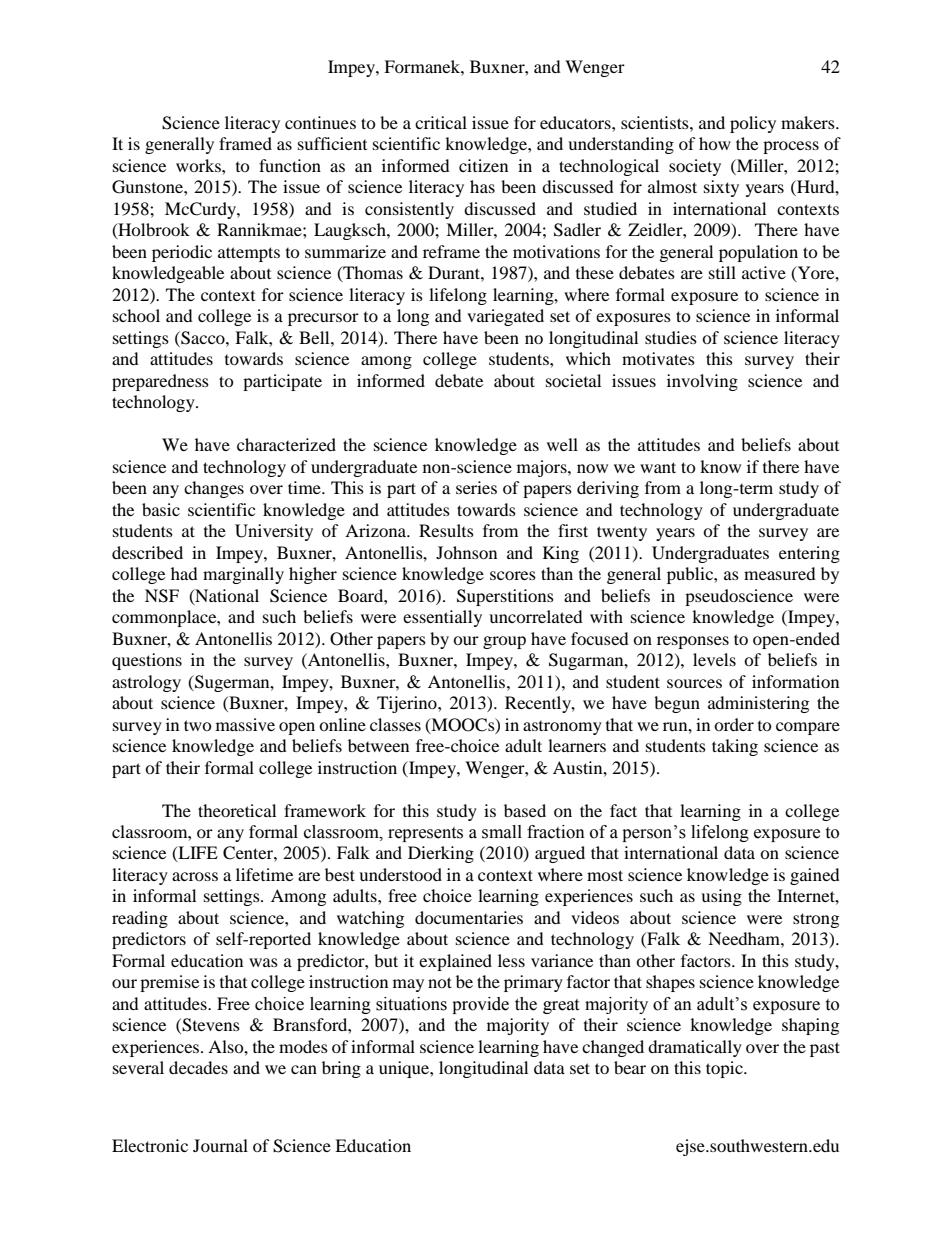 The width and height of the screenshot is (952, 1233). I want to click on provide, so click(480, 1005).
